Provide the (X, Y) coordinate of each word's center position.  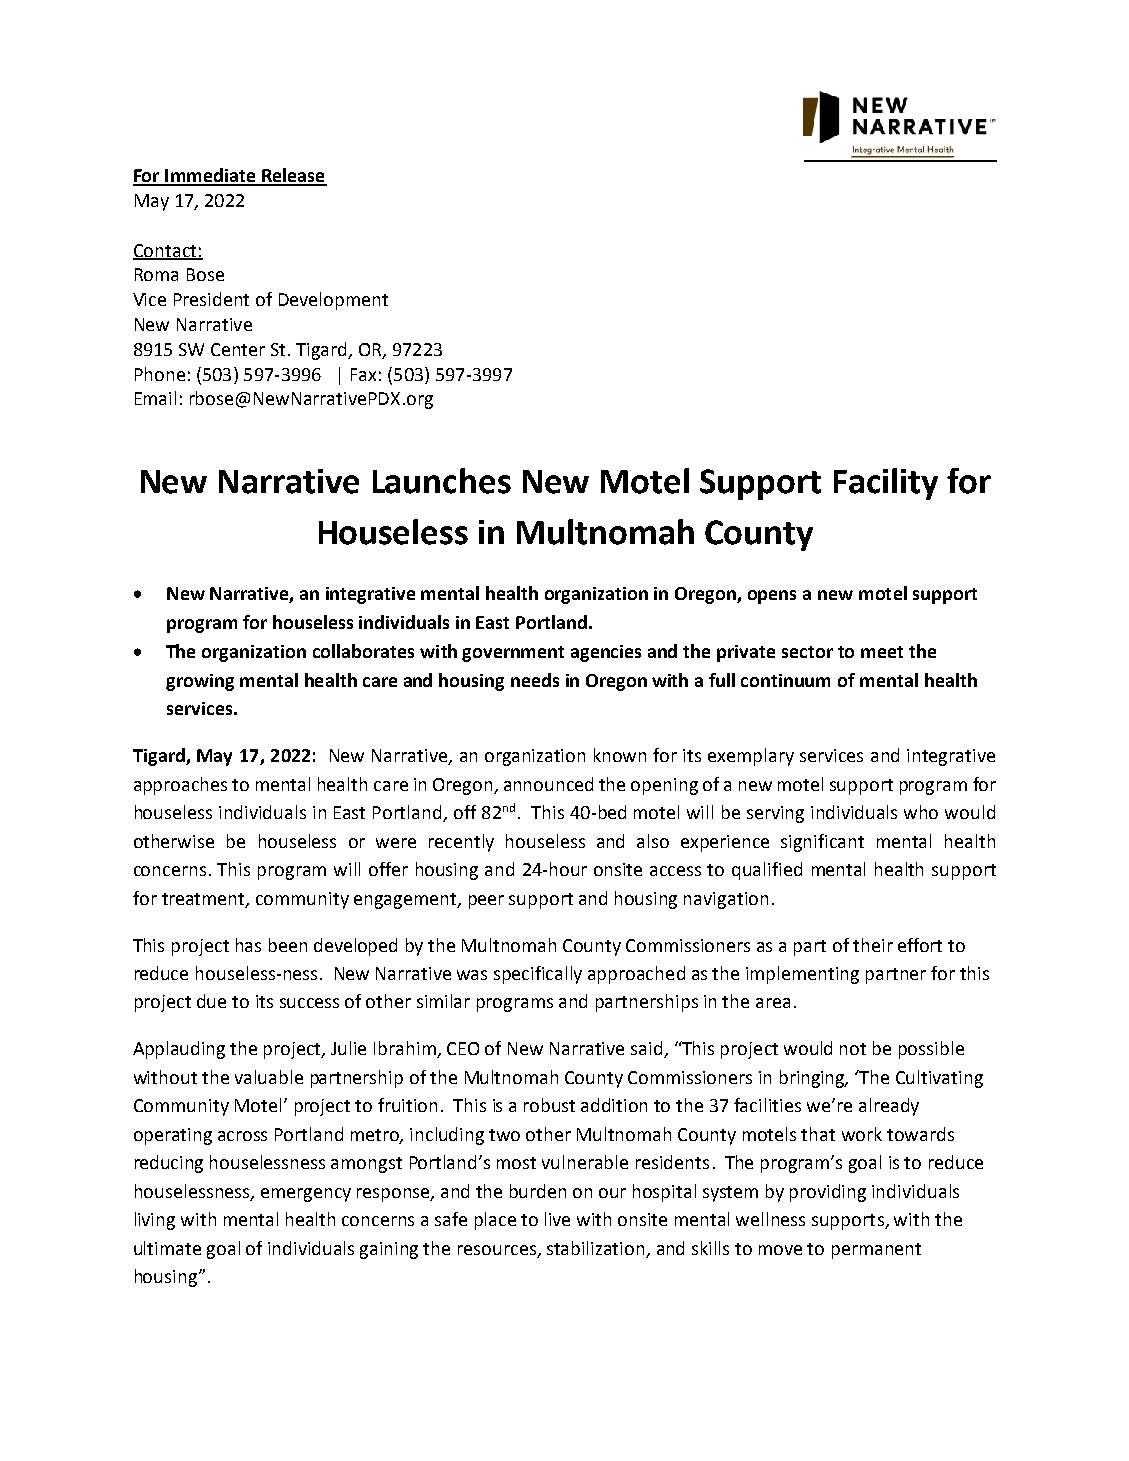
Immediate (211, 176)
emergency (306, 1195)
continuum (785, 680)
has (248, 945)
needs (535, 680)
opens (772, 597)
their (873, 945)
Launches (442, 481)
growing (200, 682)
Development (333, 301)
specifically (538, 975)
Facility (886, 484)
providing (828, 1193)
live (557, 1219)
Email (155, 398)
